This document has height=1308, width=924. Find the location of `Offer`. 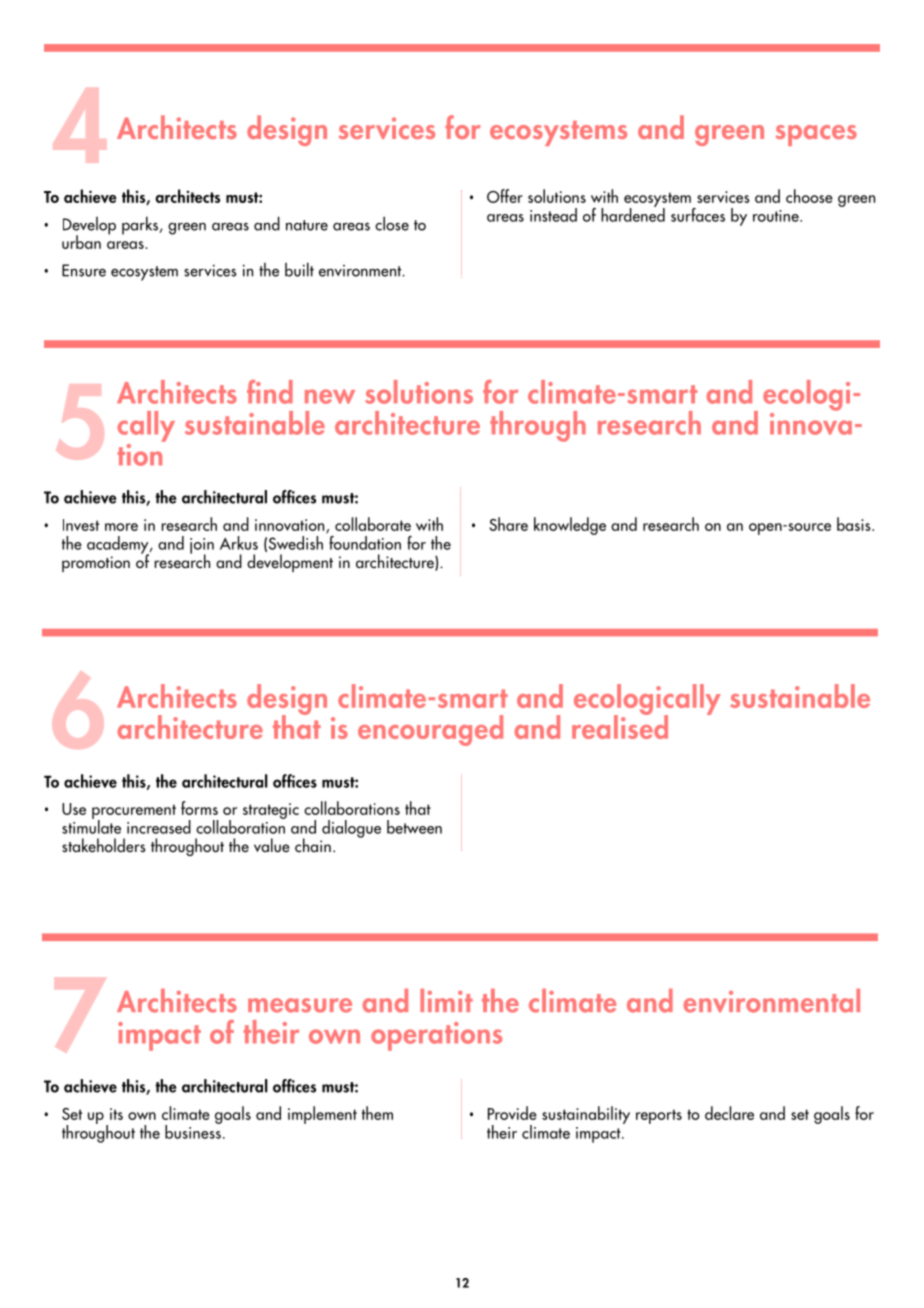

Offer is located at coordinates (505, 196).
